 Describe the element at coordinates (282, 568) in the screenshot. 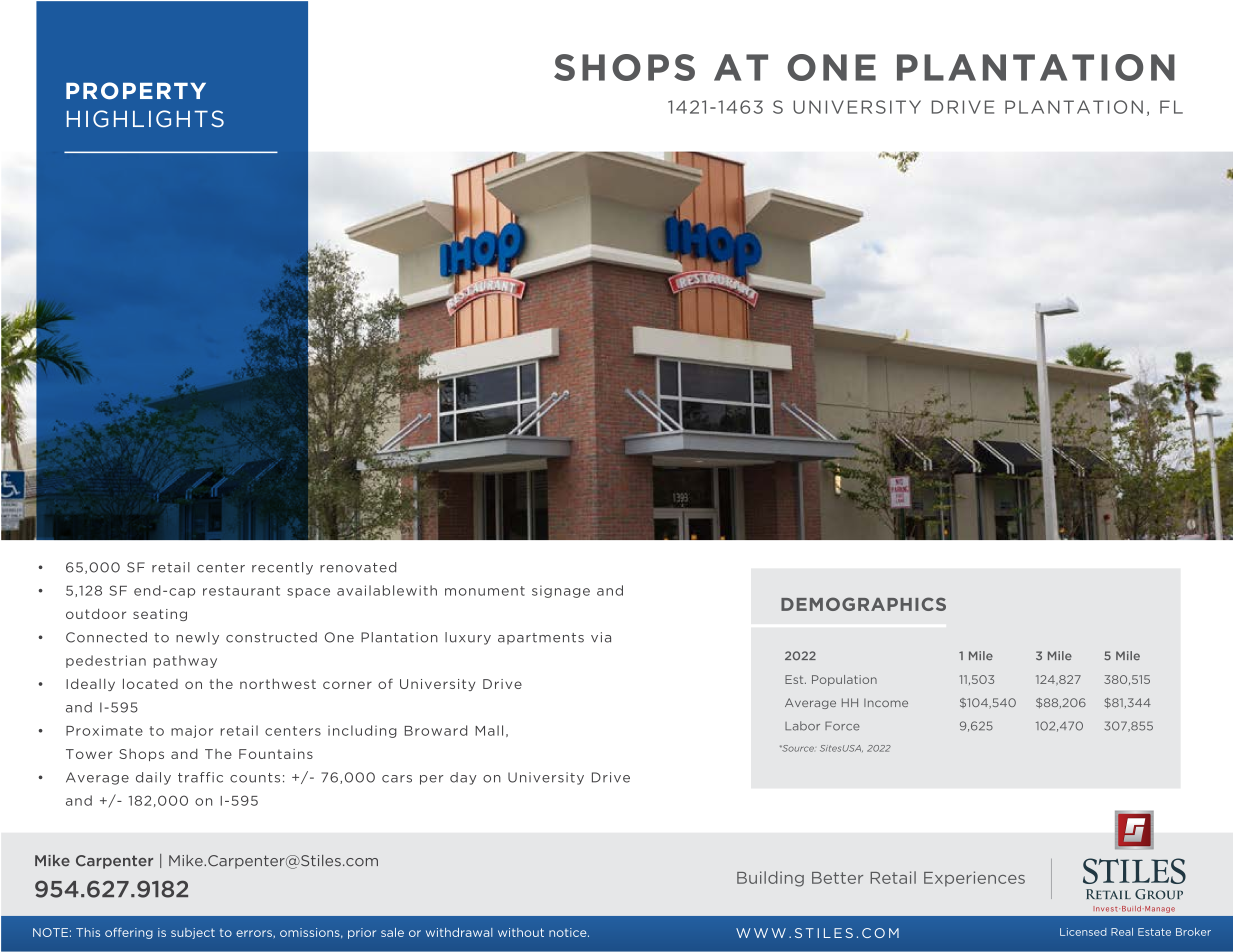

I see `recently` at that location.
